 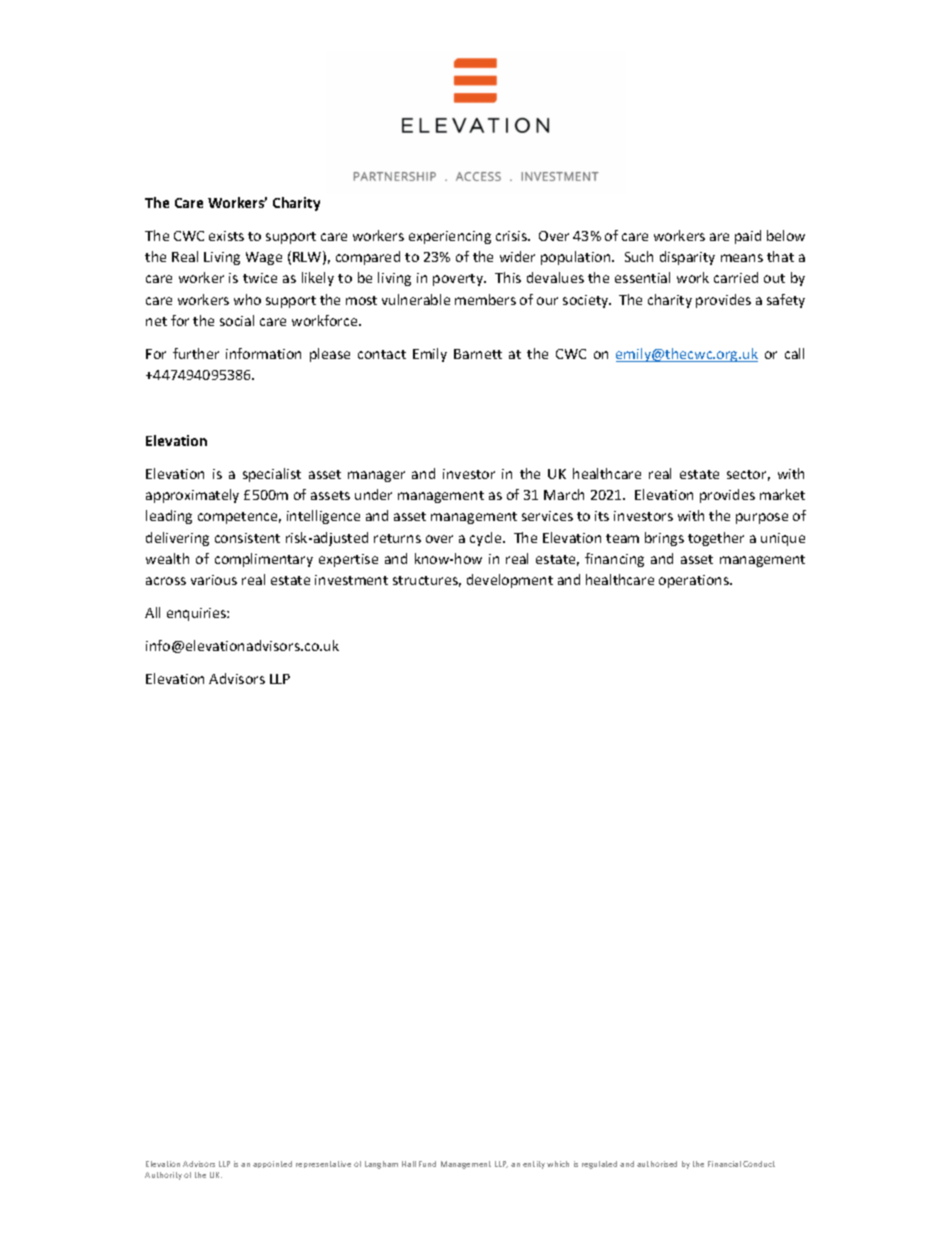 What do you see at coordinates (427, 1164) in the screenshot?
I see `Fund` at bounding box center [427, 1164].
